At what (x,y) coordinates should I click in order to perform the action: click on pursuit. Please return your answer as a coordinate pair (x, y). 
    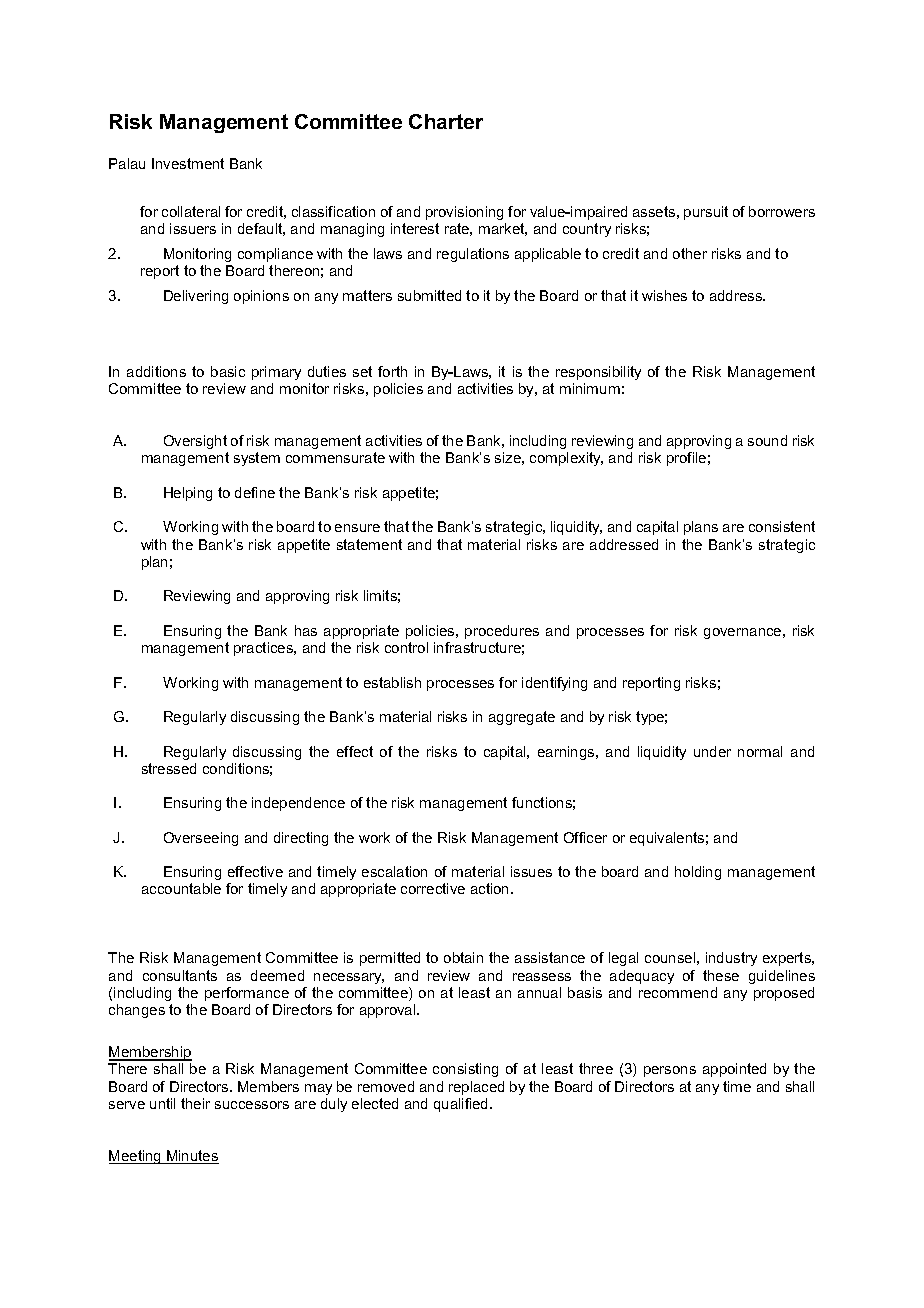
    Looking at the image, I should click on (706, 213).
